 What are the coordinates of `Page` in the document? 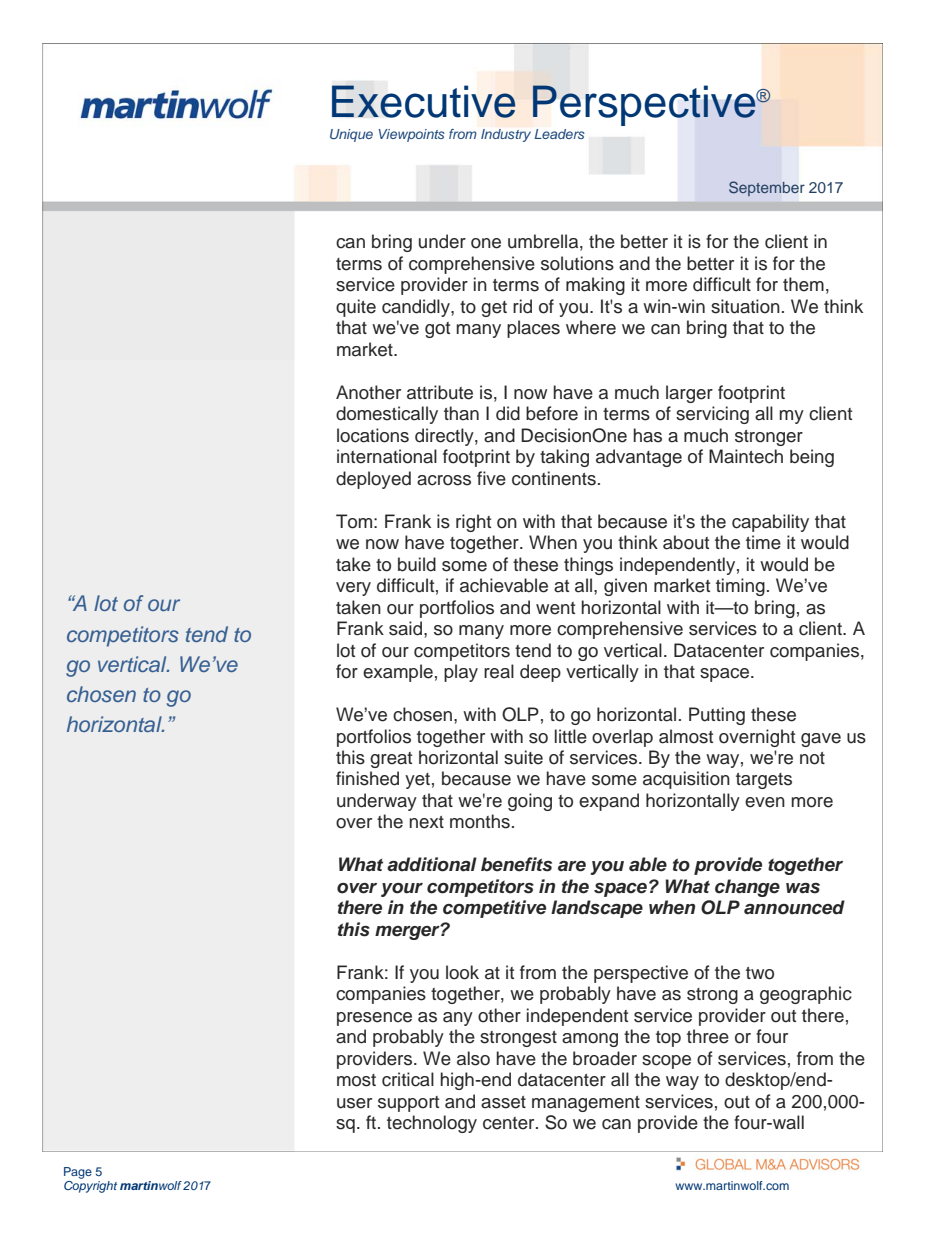 It's located at (78, 1173).
